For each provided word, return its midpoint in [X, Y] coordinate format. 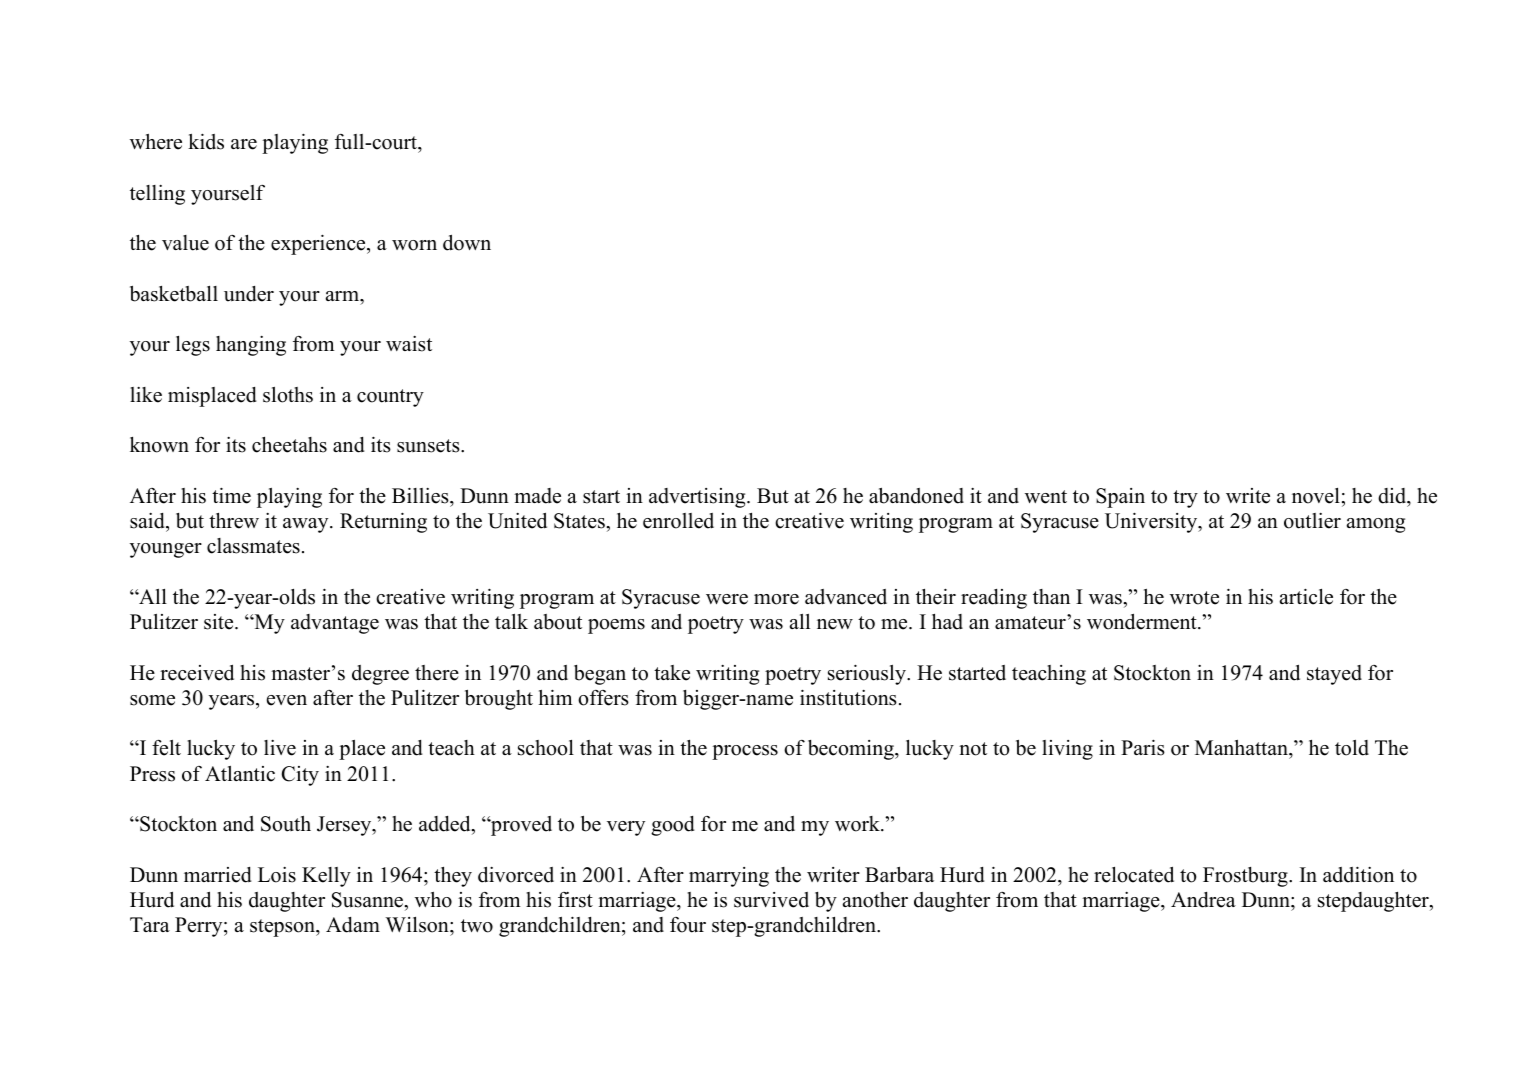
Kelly [326, 877]
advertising [698, 498]
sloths [288, 395]
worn [414, 245]
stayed [1334, 675]
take [672, 673]
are [244, 144]
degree [380, 675]
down [467, 243]
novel [1316, 496]
